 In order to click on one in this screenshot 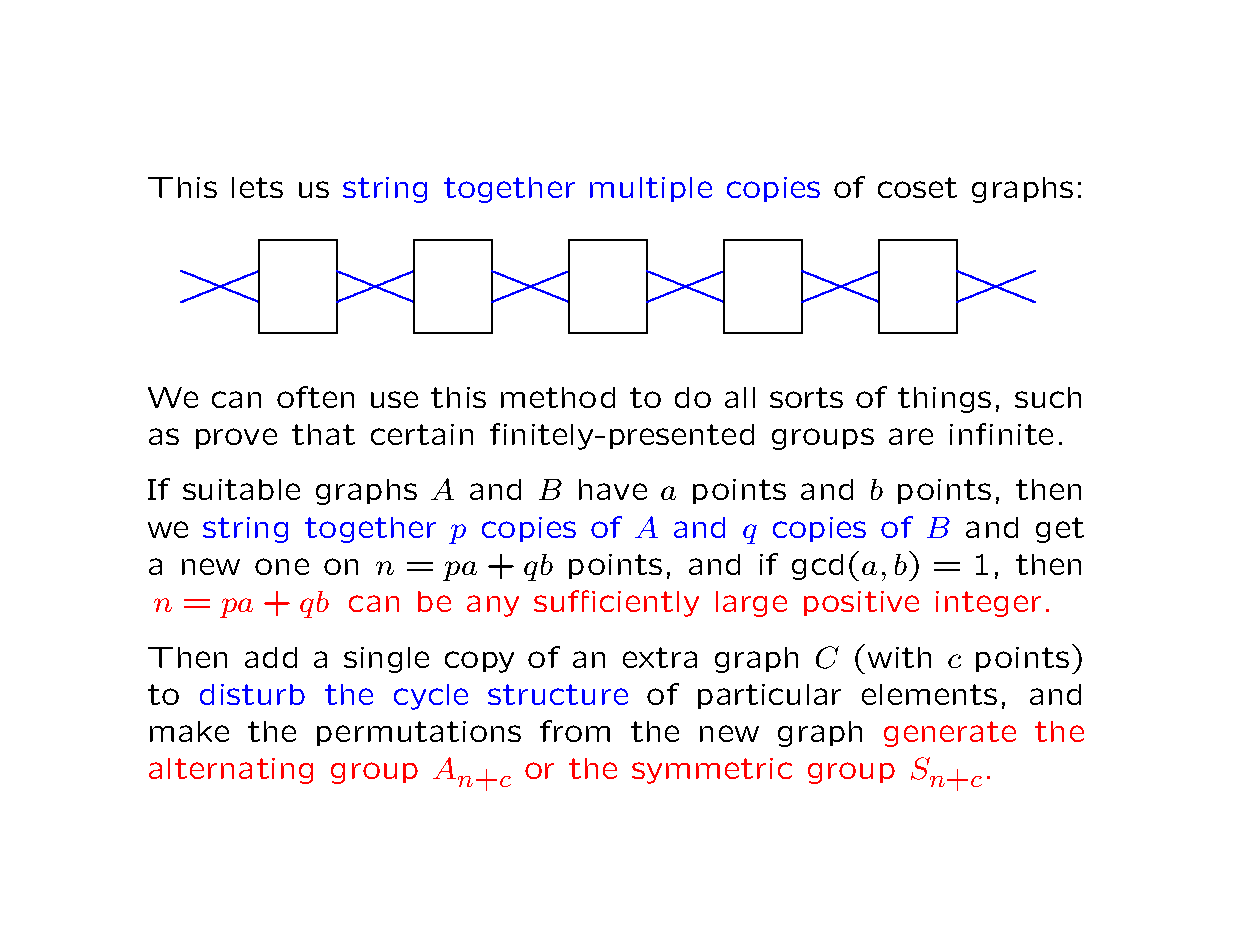, I will do `click(282, 566)`.
